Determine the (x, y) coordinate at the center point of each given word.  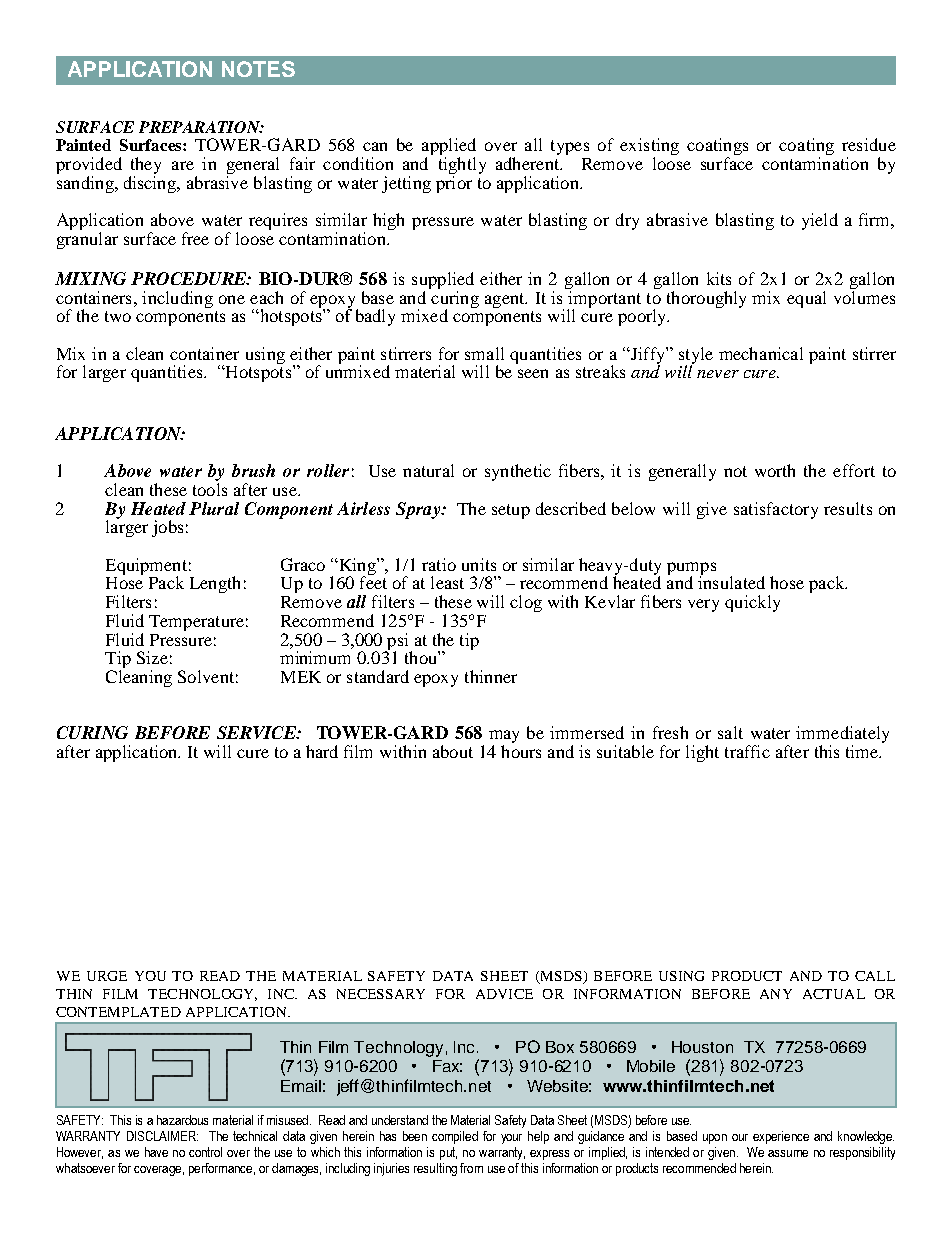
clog (526, 603)
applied (449, 148)
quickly (752, 603)
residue (869, 144)
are (183, 165)
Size (152, 657)
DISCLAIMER (162, 1136)
